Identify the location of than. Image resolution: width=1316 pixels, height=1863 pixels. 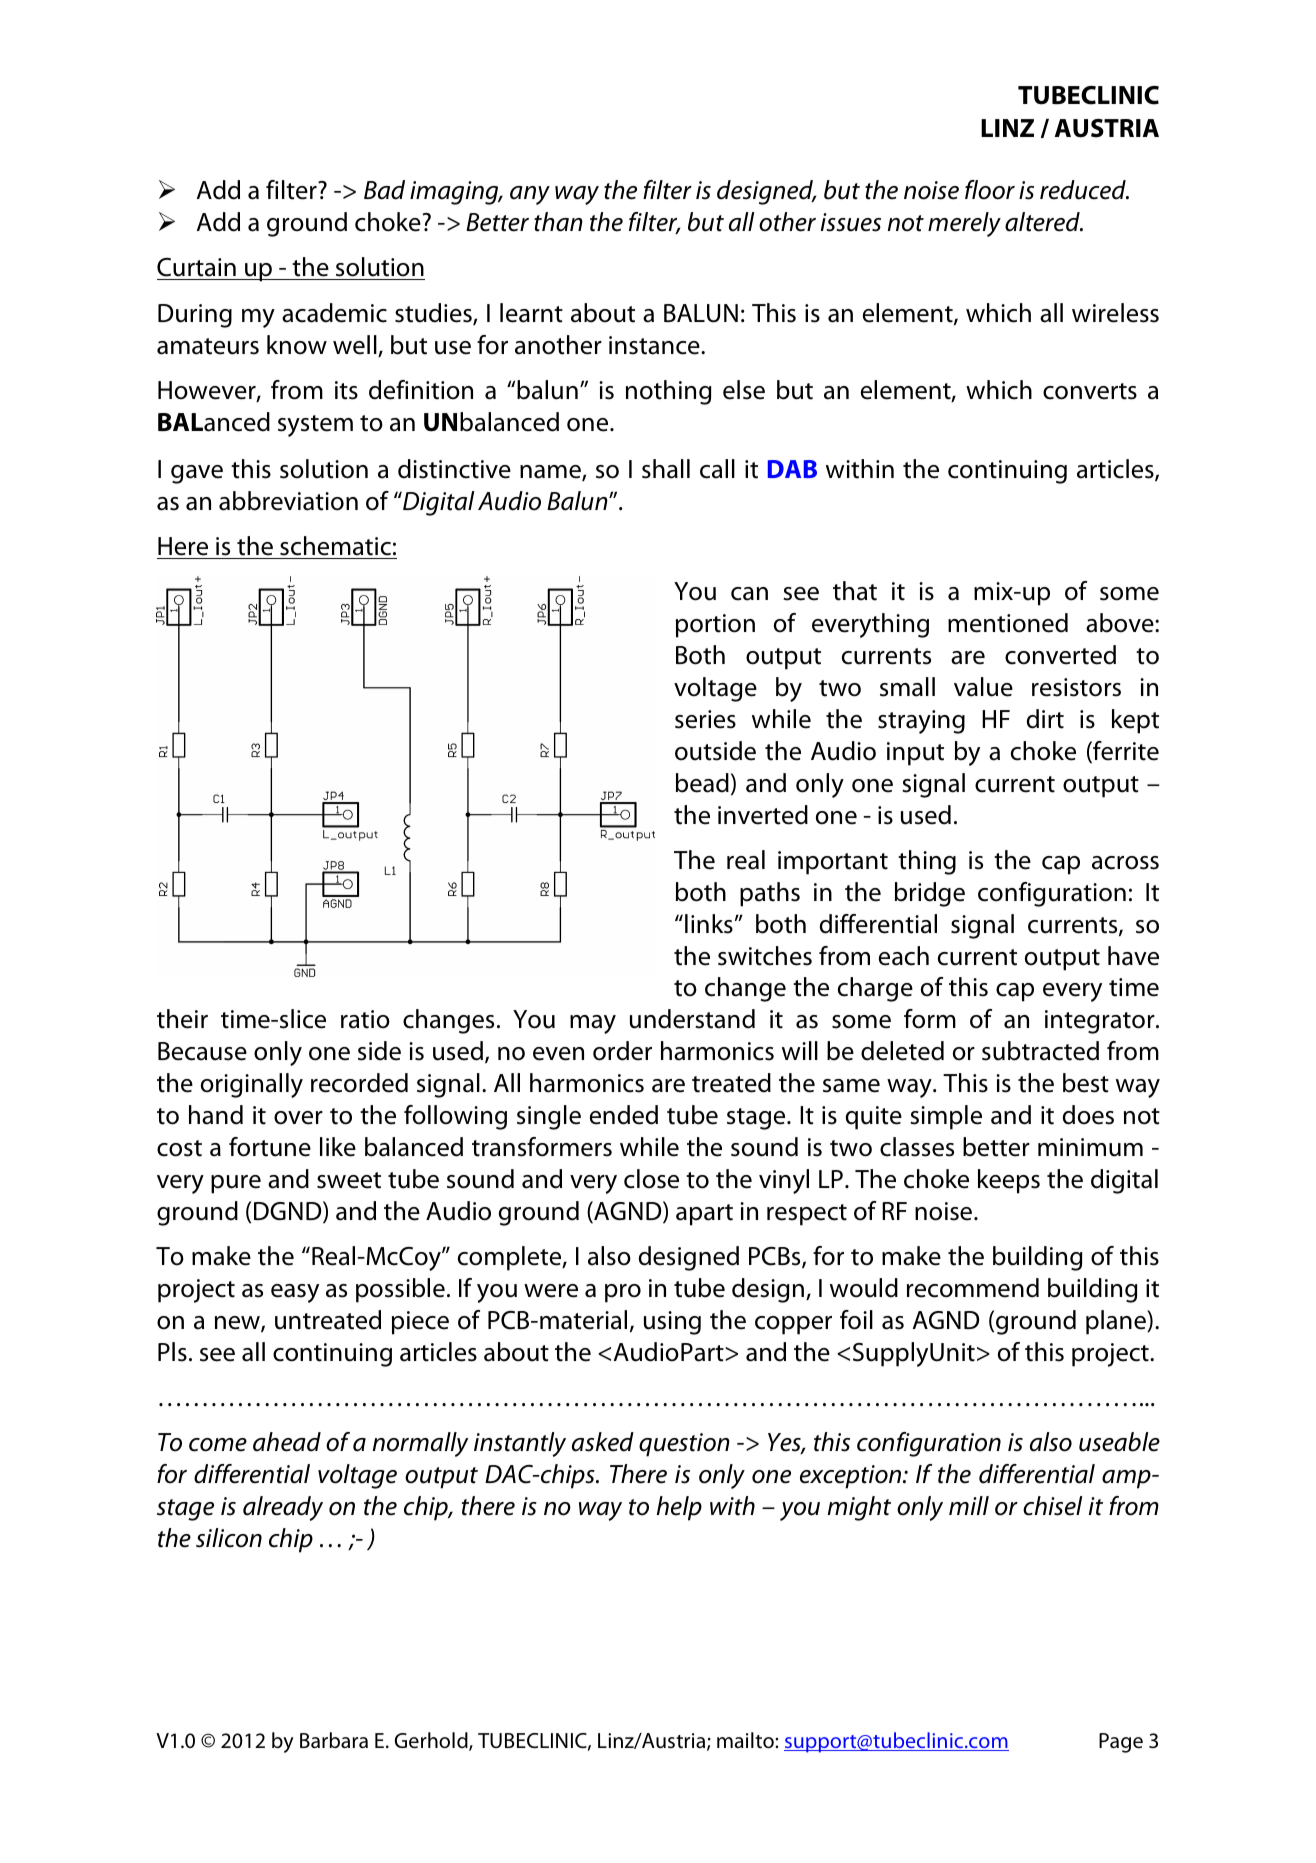
(558, 222).
